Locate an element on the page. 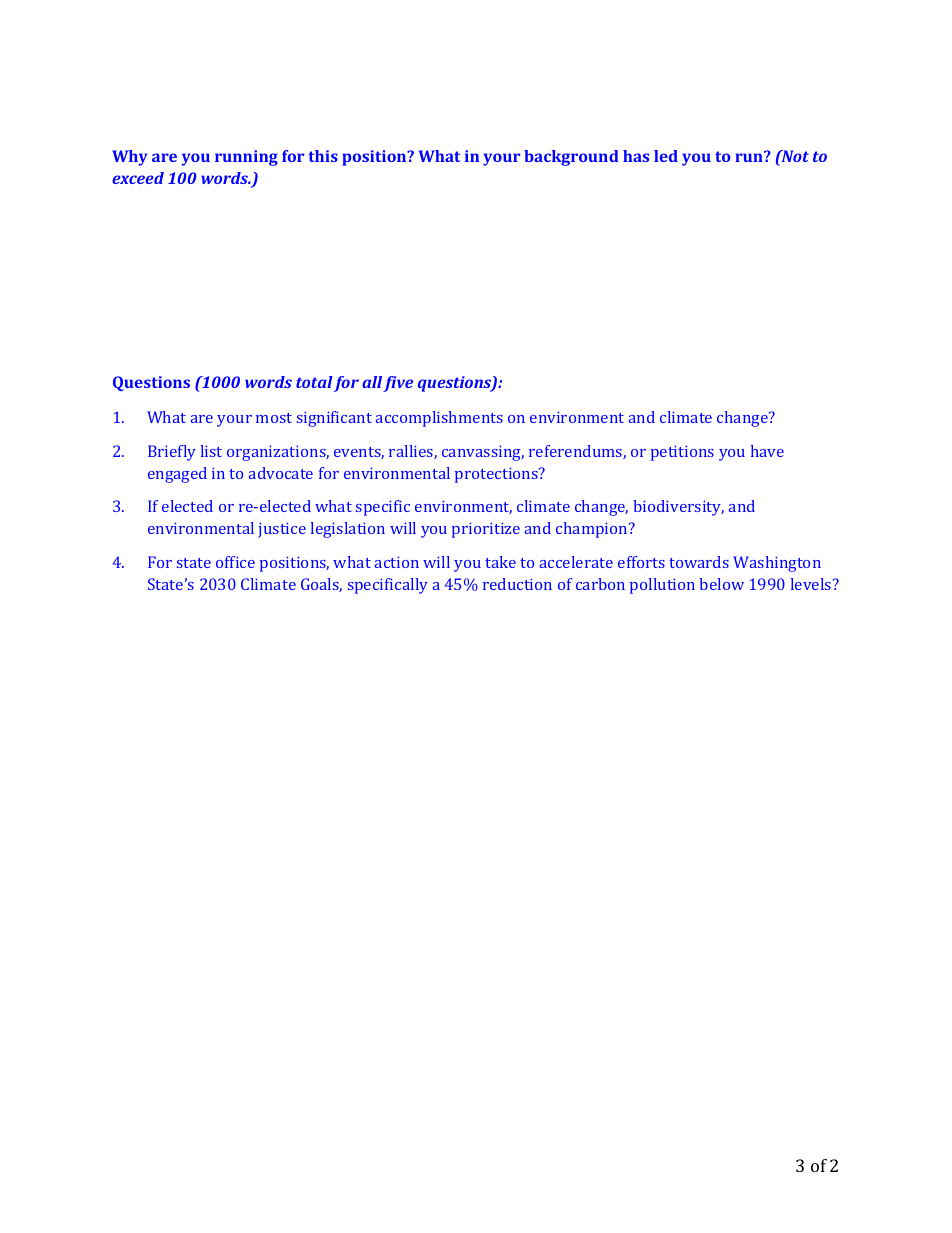  led is located at coordinates (666, 156).
